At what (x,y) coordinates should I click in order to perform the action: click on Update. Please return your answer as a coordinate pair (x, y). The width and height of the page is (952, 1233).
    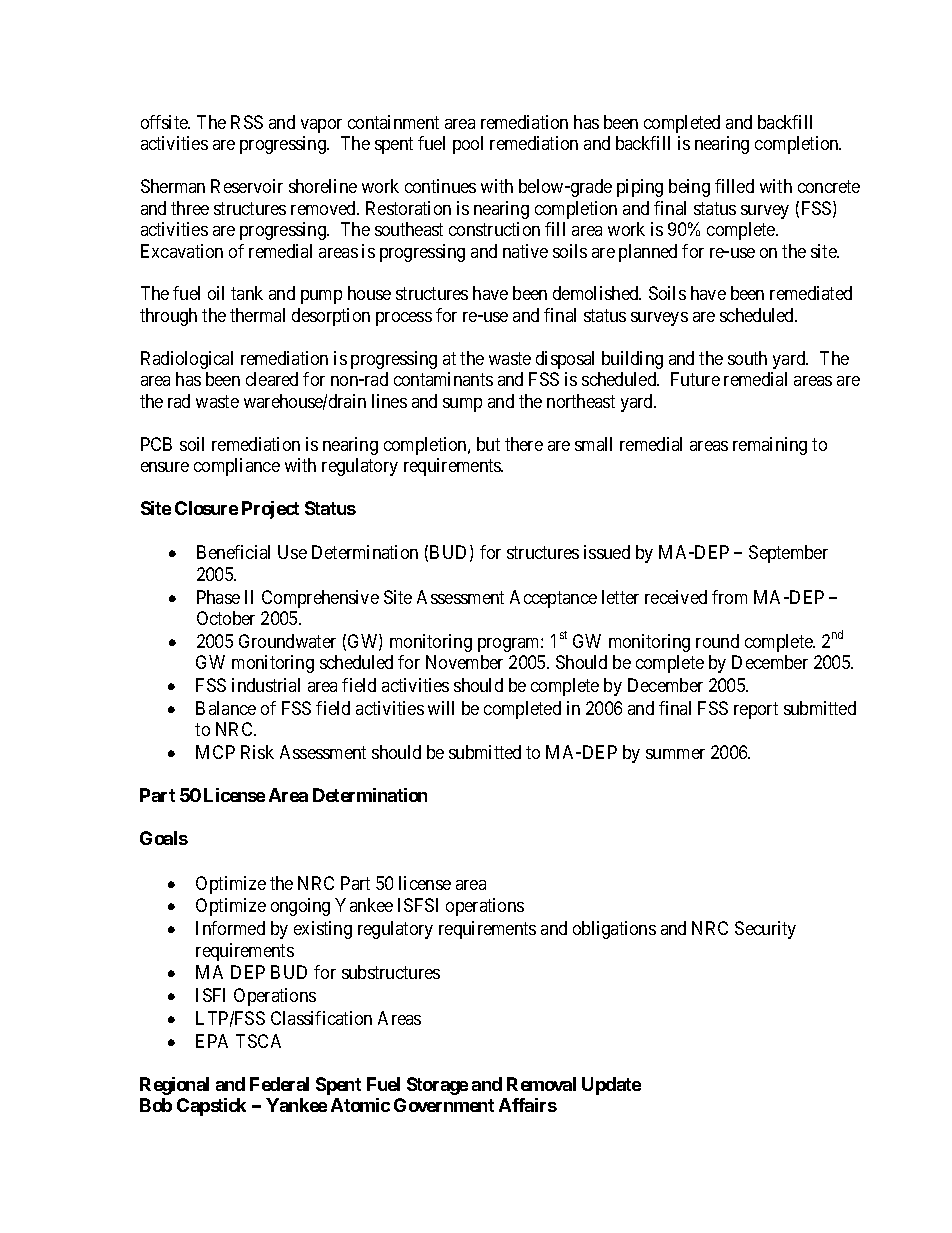
    Looking at the image, I should click on (611, 1086).
